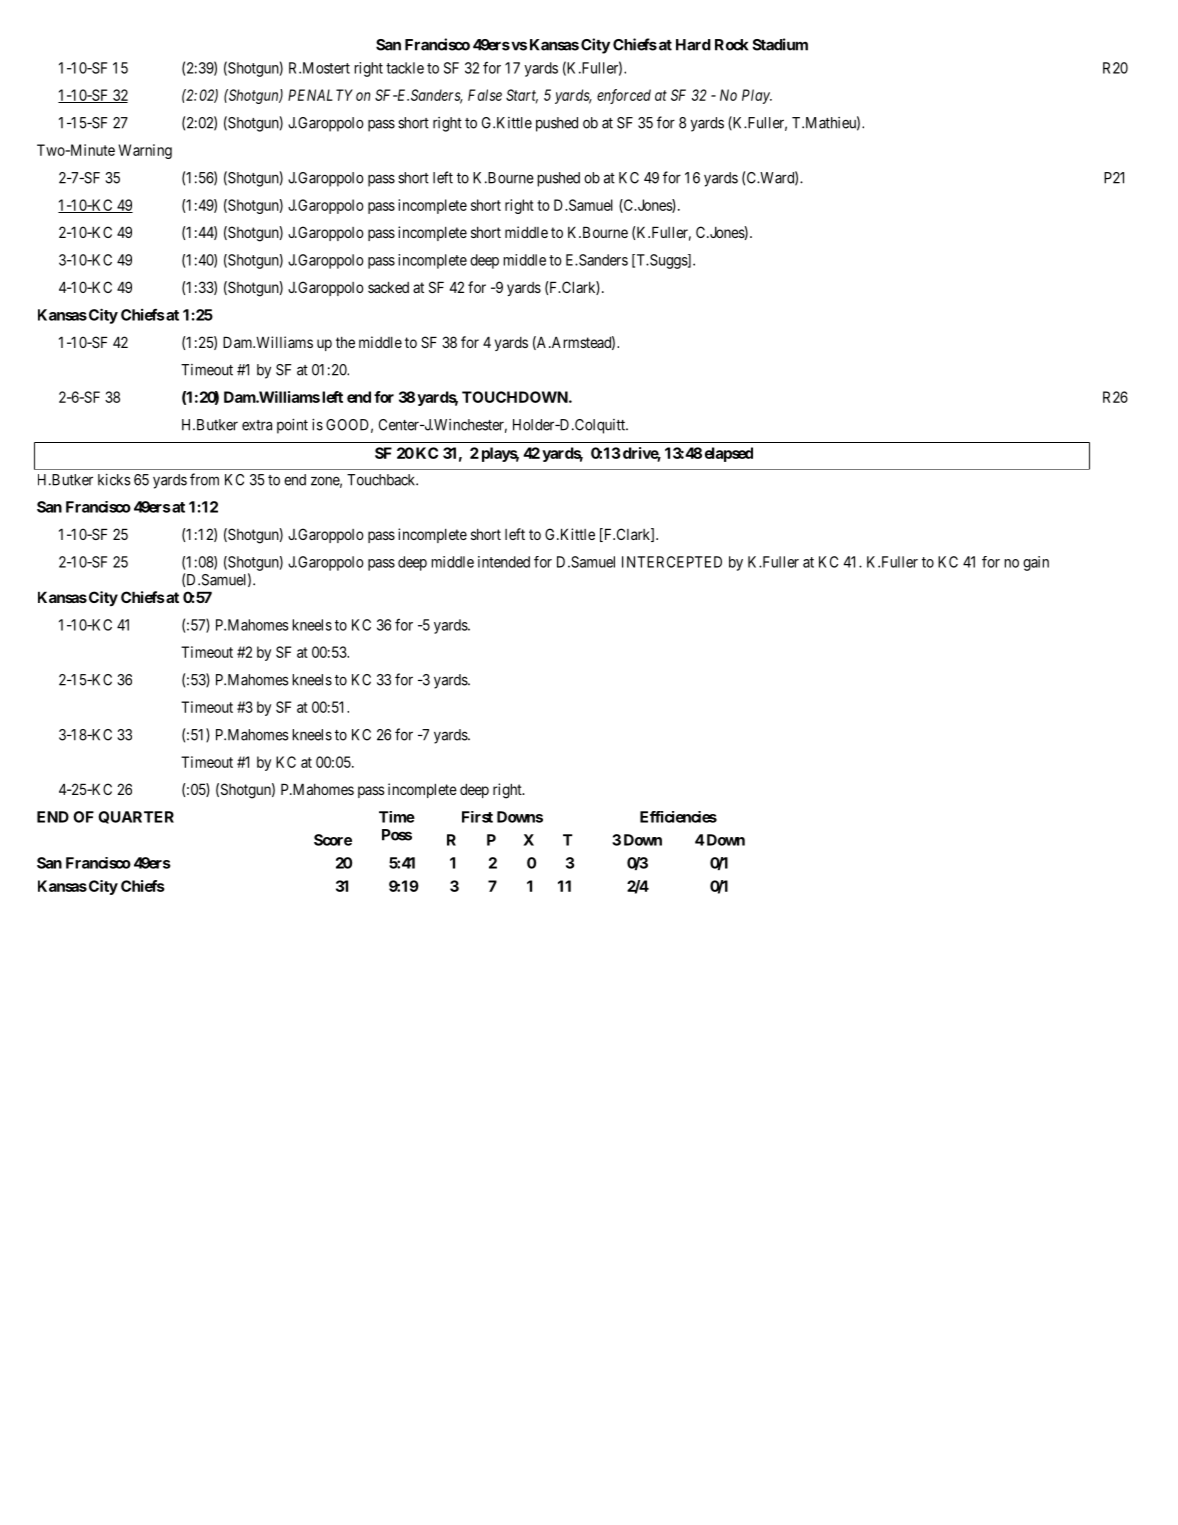  I want to click on extra, so click(257, 425).
